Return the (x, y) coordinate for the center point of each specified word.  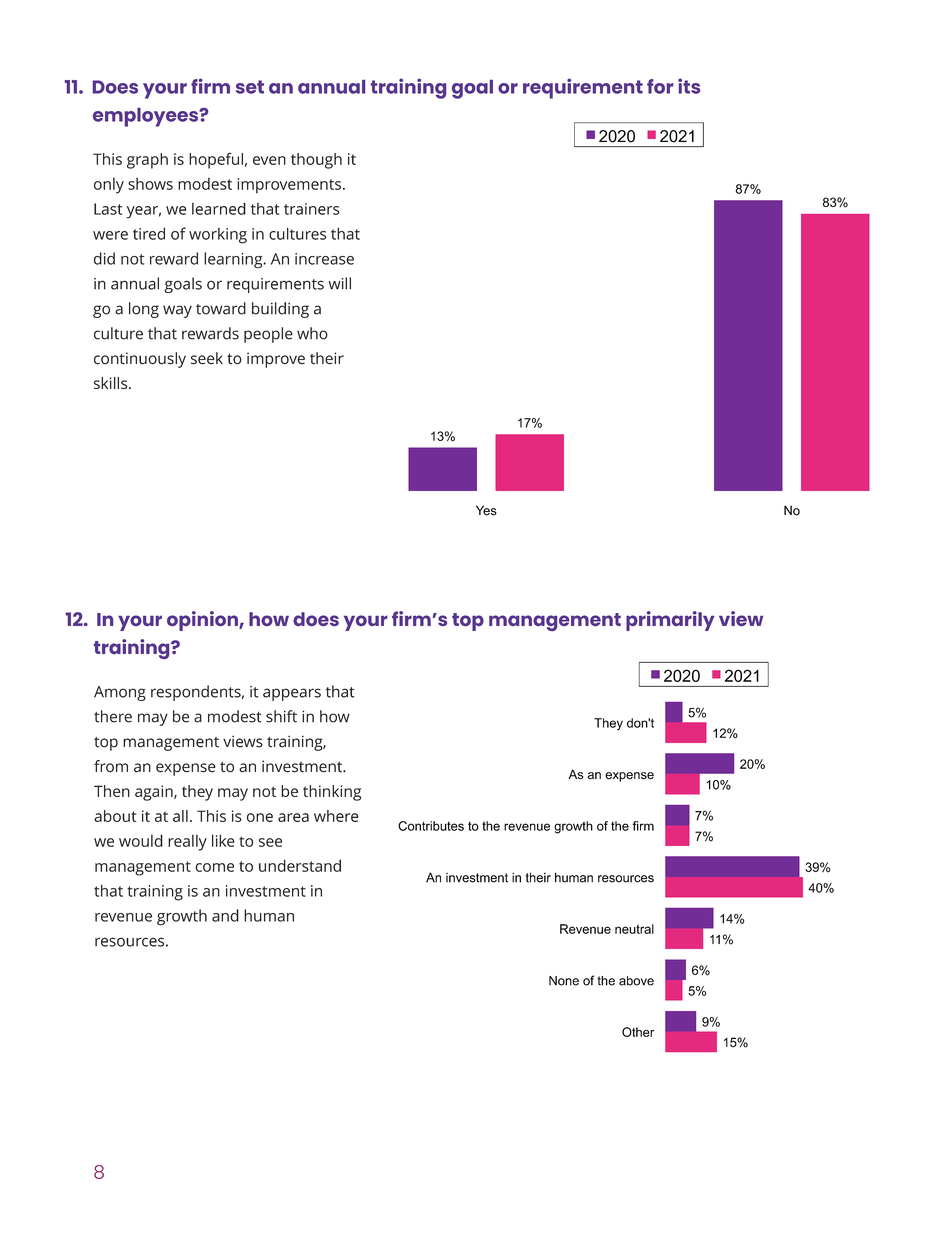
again (155, 793)
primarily (670, 621)
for (660, 86)
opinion (203, 621)
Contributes (431, 826)
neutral (634, 929)
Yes (486, 510)
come (214, 867)
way (177, 311)
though (316, 161)
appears (292, 694)
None (564, 981)
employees (147, 117)
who (312, 333)
